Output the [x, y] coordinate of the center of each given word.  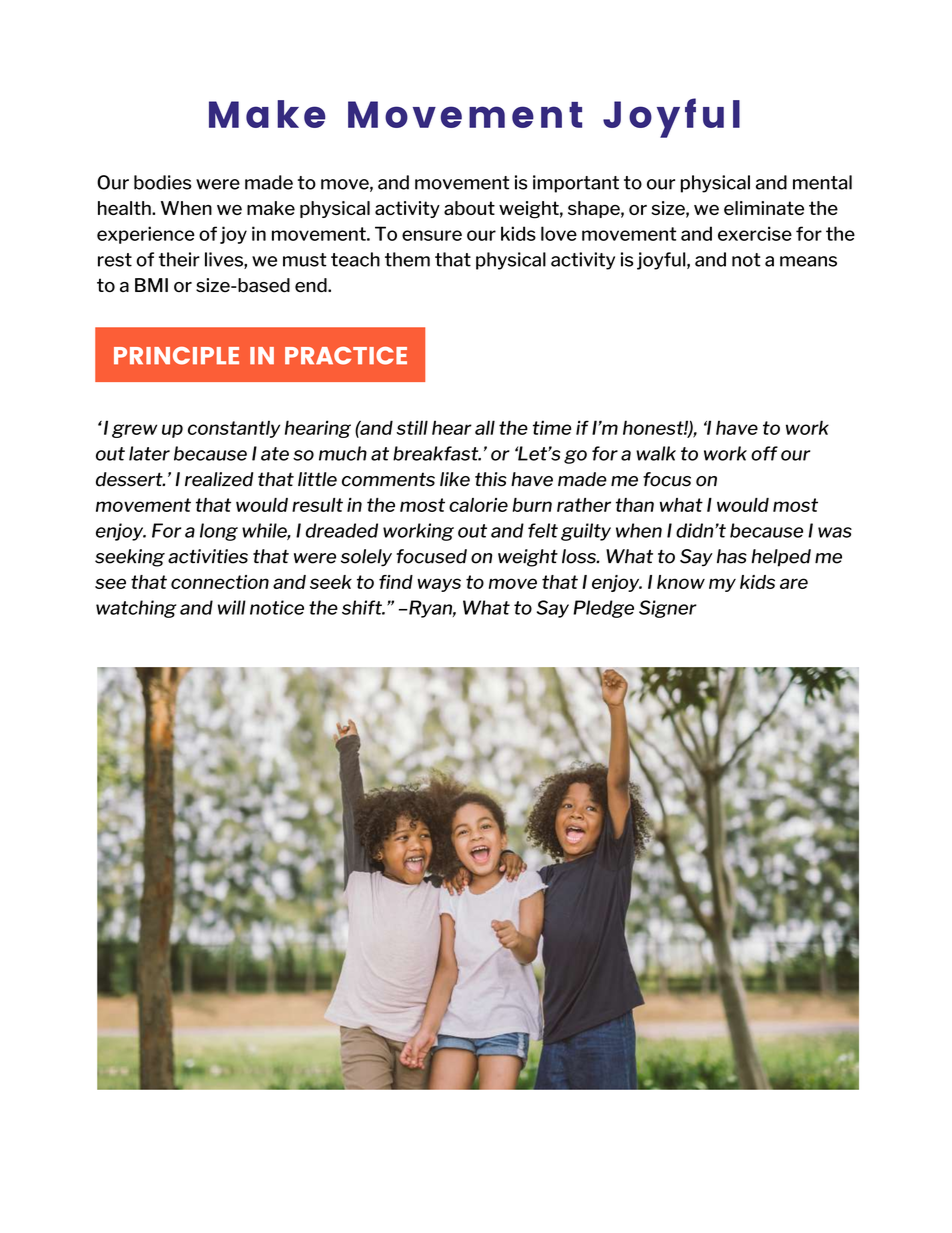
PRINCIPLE [176, 356]
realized [219, 479]
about [469, 208]
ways [439, 585]
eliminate [764, 208]
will [232, 607]
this [491, 479]
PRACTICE [346, 356]
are [794, 583]
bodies [163, 182]
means [808, 261]
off [764, 453]
